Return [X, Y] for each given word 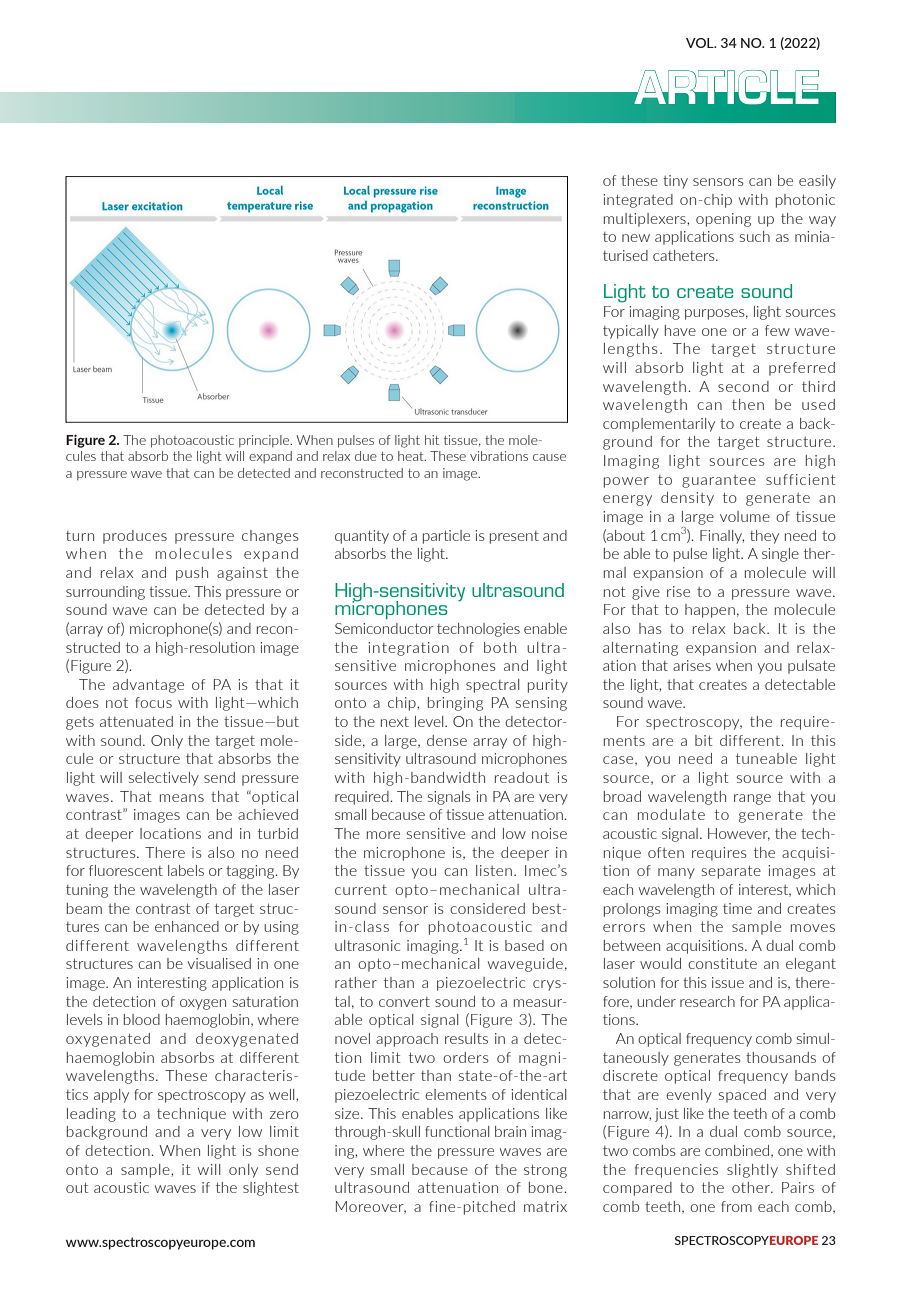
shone [278, 1150]
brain [510, 1131]
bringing [455, 704]
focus [153, 702]
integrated [638, 201]
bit [704, 740]
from [736, 1206]
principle [265, 441]
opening [723, 220]
